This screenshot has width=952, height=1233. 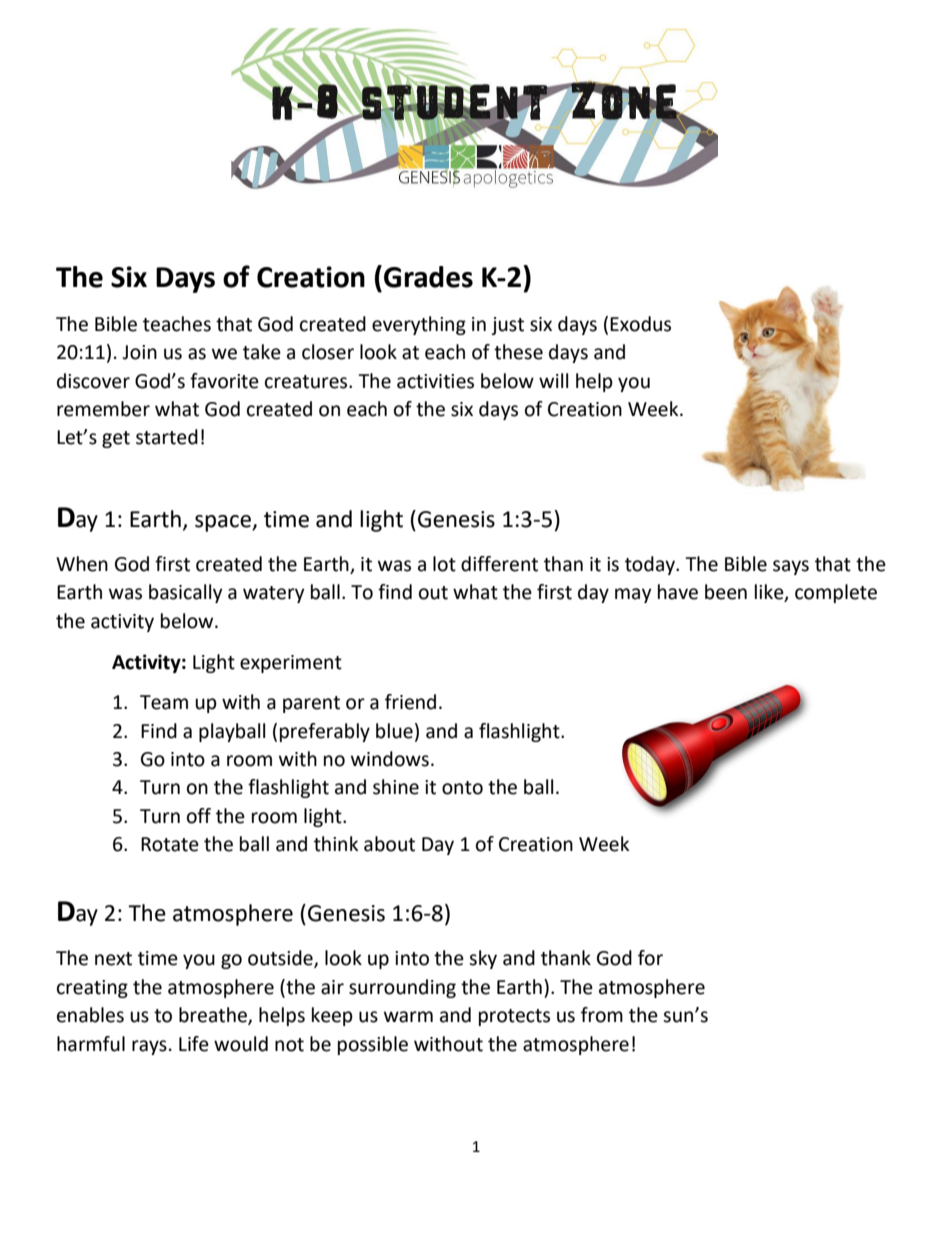 I want to click on started, so click(x=167, y=437).
